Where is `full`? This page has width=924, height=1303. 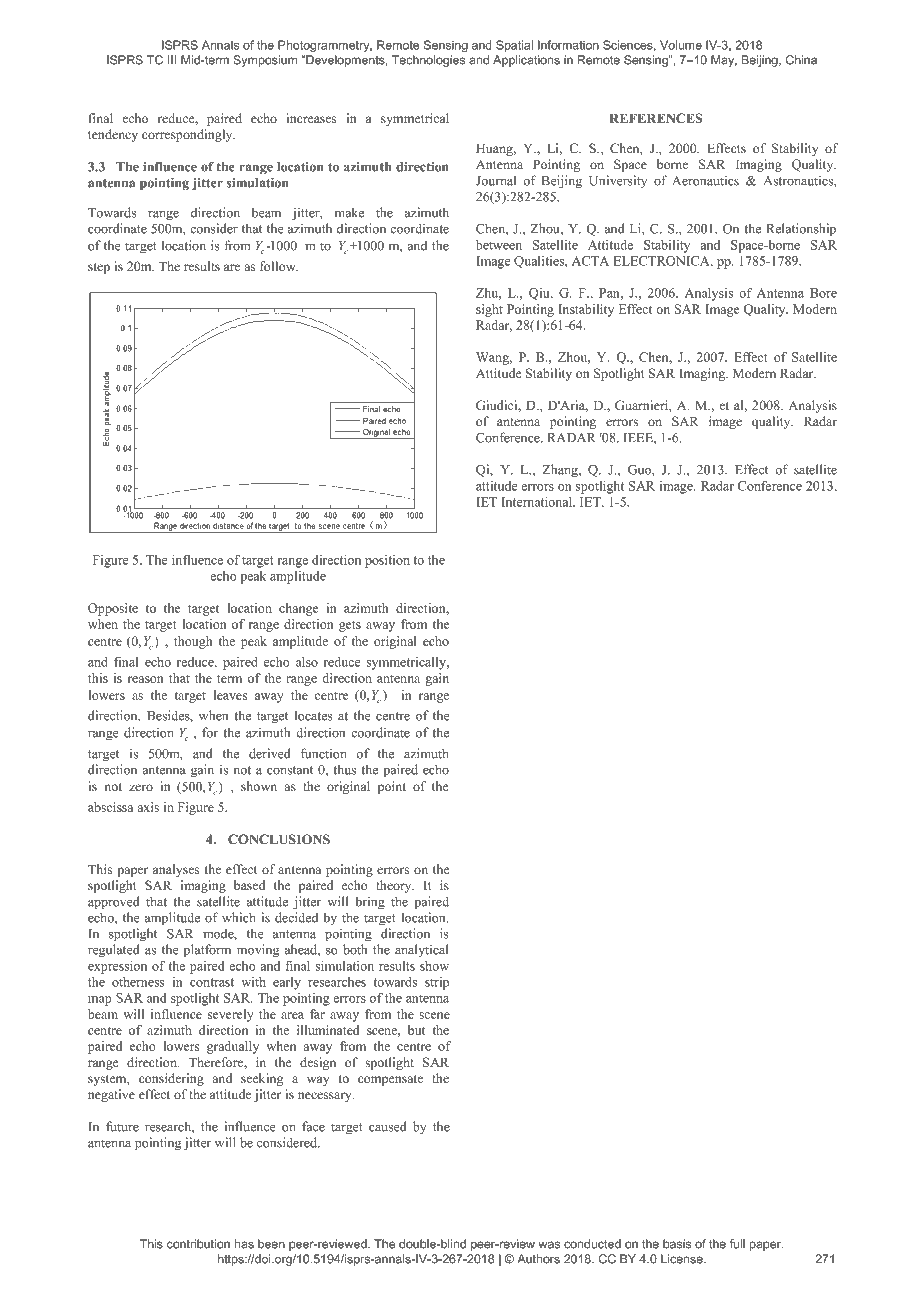 full is located at coordinates (737, 1244).
